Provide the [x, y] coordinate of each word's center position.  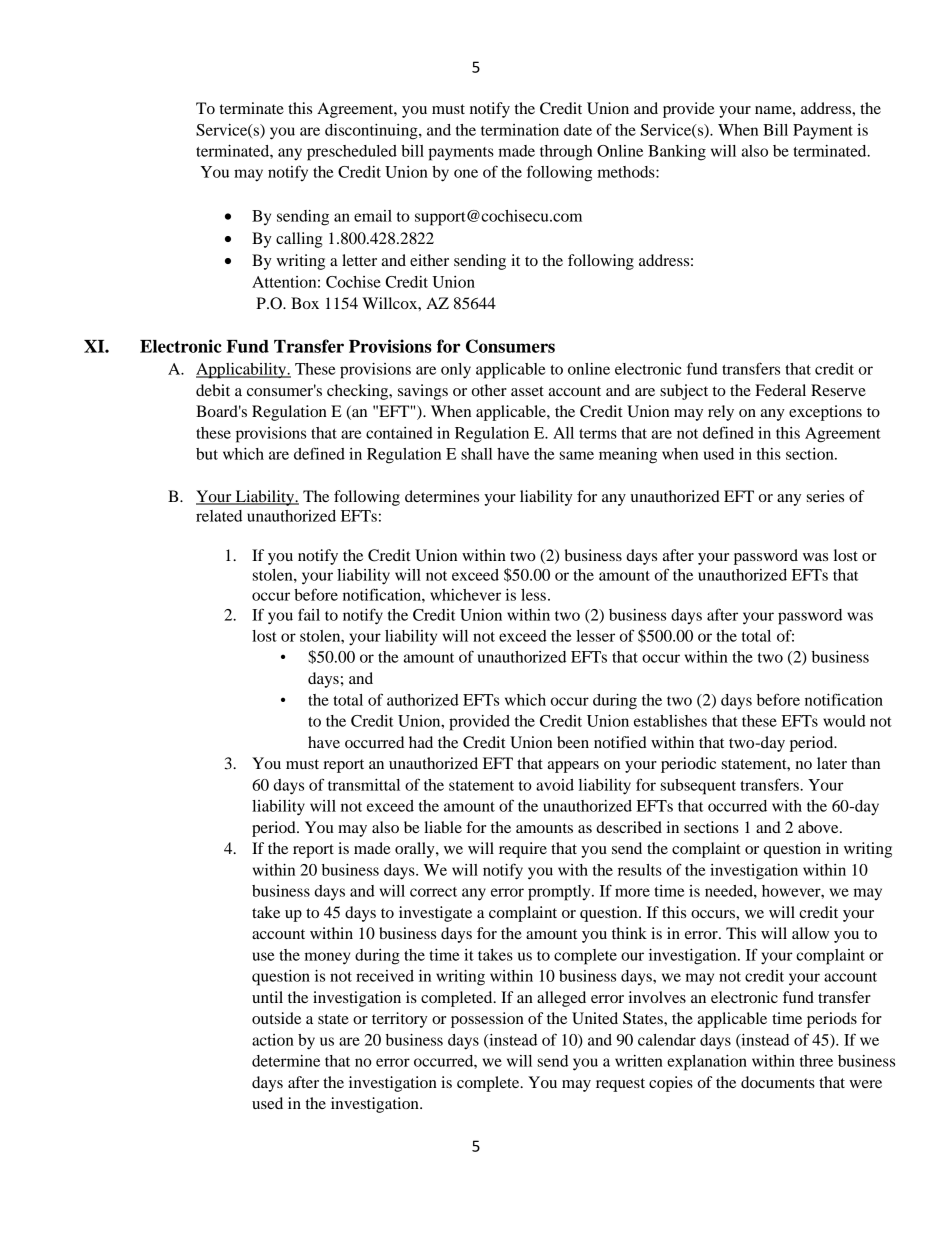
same [577, 455]
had [421, 742]
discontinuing [372, 132]
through [566, 153]
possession [487, 1020]
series [825, 496]
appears [573, 767]
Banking [677, 153]
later [832, 763]
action [273, 1040]
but [207, 454]
